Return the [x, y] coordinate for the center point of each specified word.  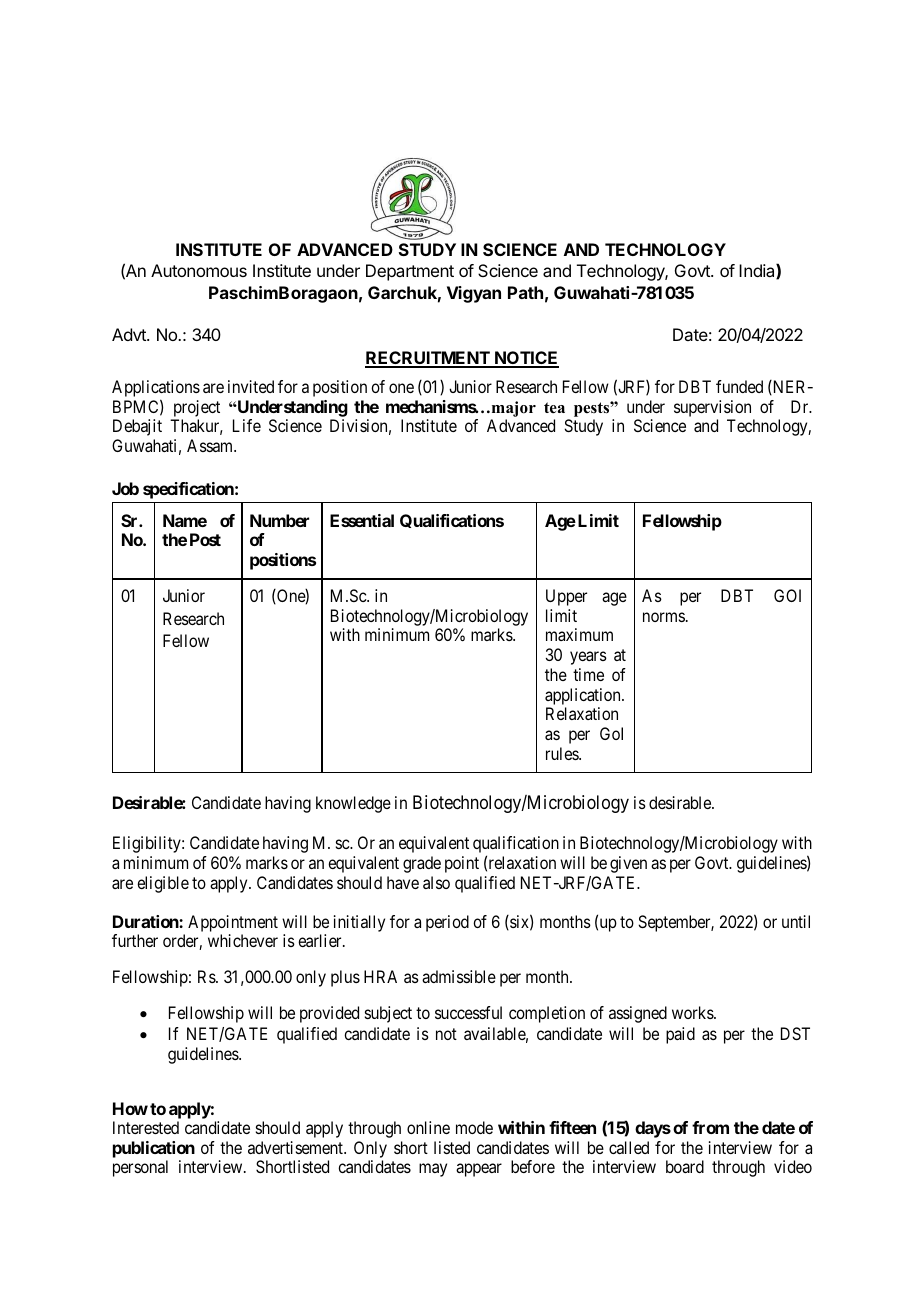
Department [410, 272]
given [628, 864]
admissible [459, 976]
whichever [243, 940]
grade [422, 864]
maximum [579, 634]
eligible [163, 884]
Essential [362, 520]
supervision [712, 408]
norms [664, 617]
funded [739, 386]
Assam [211, 445]
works [693, 1012]
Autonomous [199, 270]
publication [154, 1149]
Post [205, 539]
